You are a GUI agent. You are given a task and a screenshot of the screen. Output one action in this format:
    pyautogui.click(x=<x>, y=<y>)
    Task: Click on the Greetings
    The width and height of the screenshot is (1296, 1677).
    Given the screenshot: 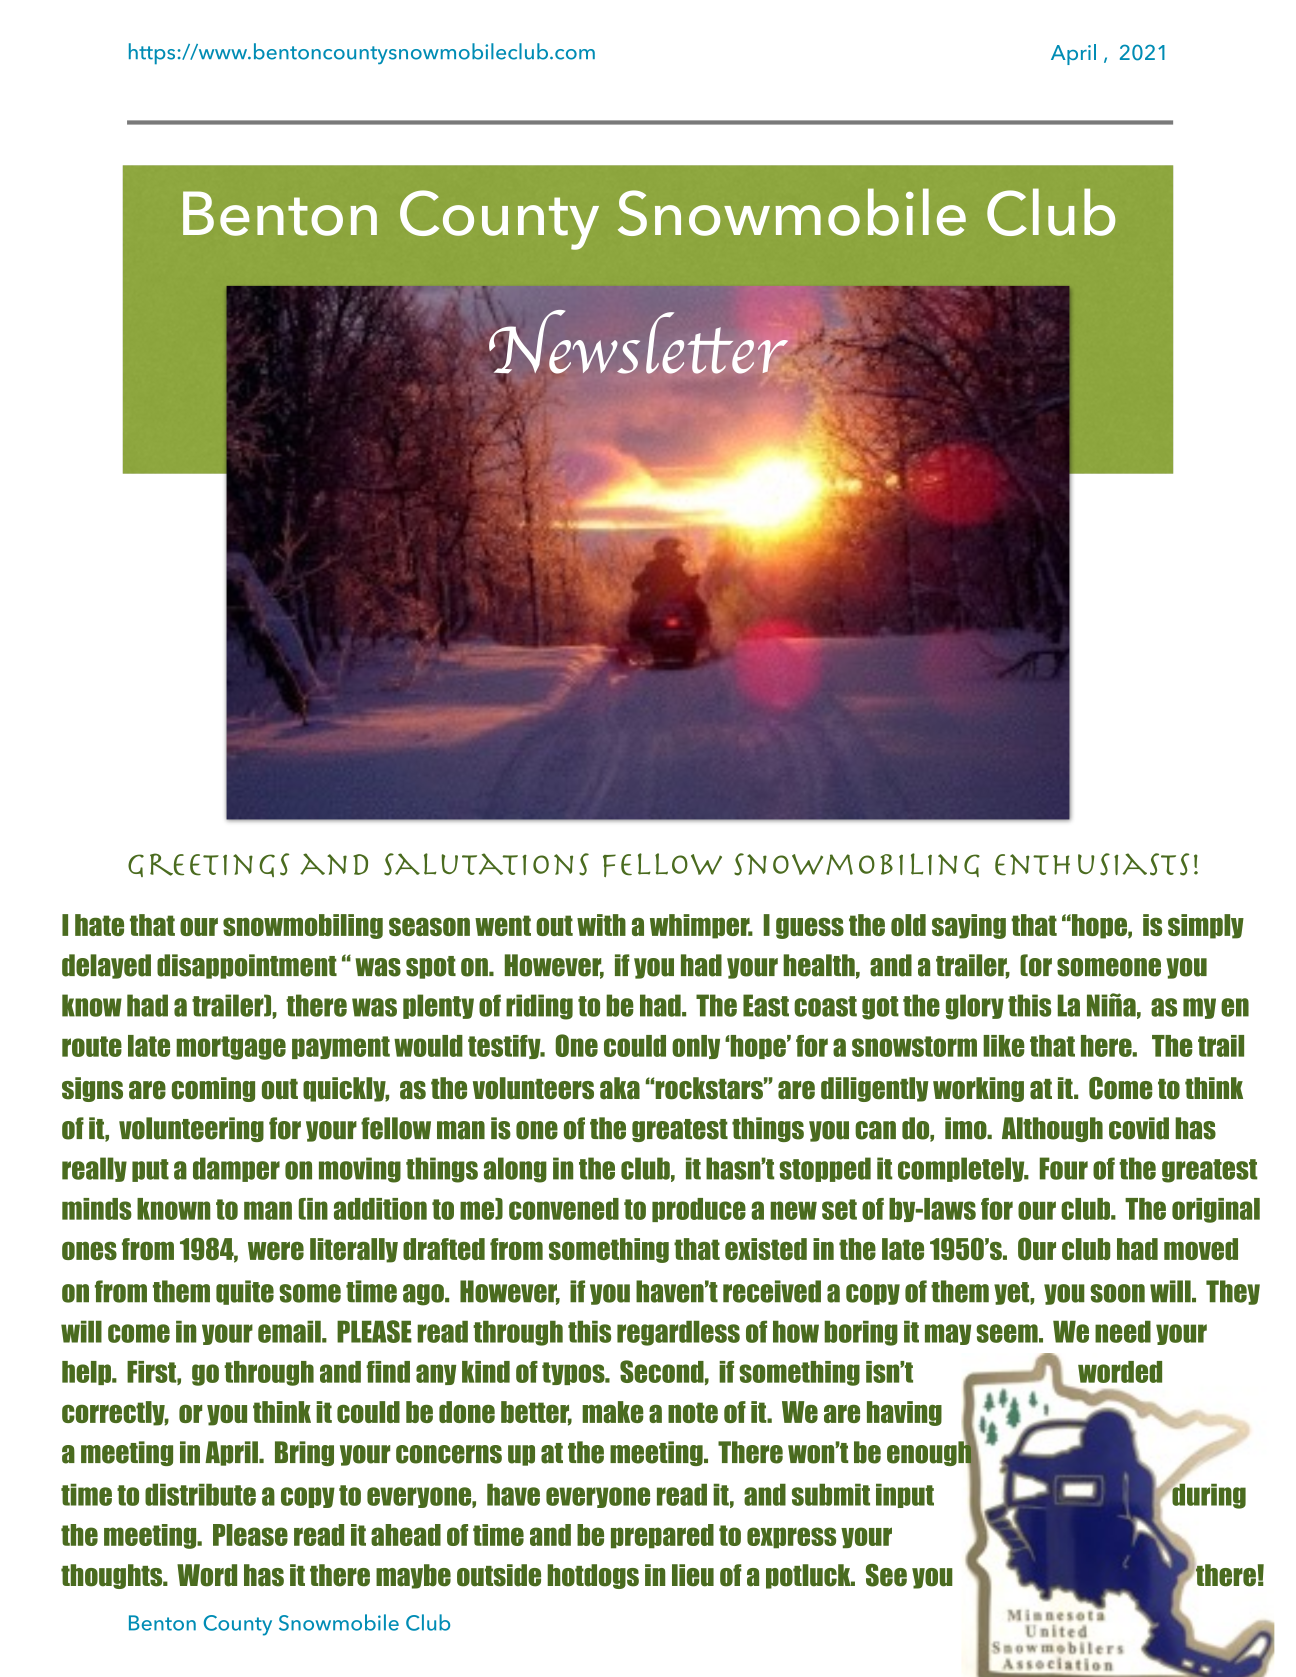 What is the action you would take?
    pyautogui.click(x=208, y=865)
